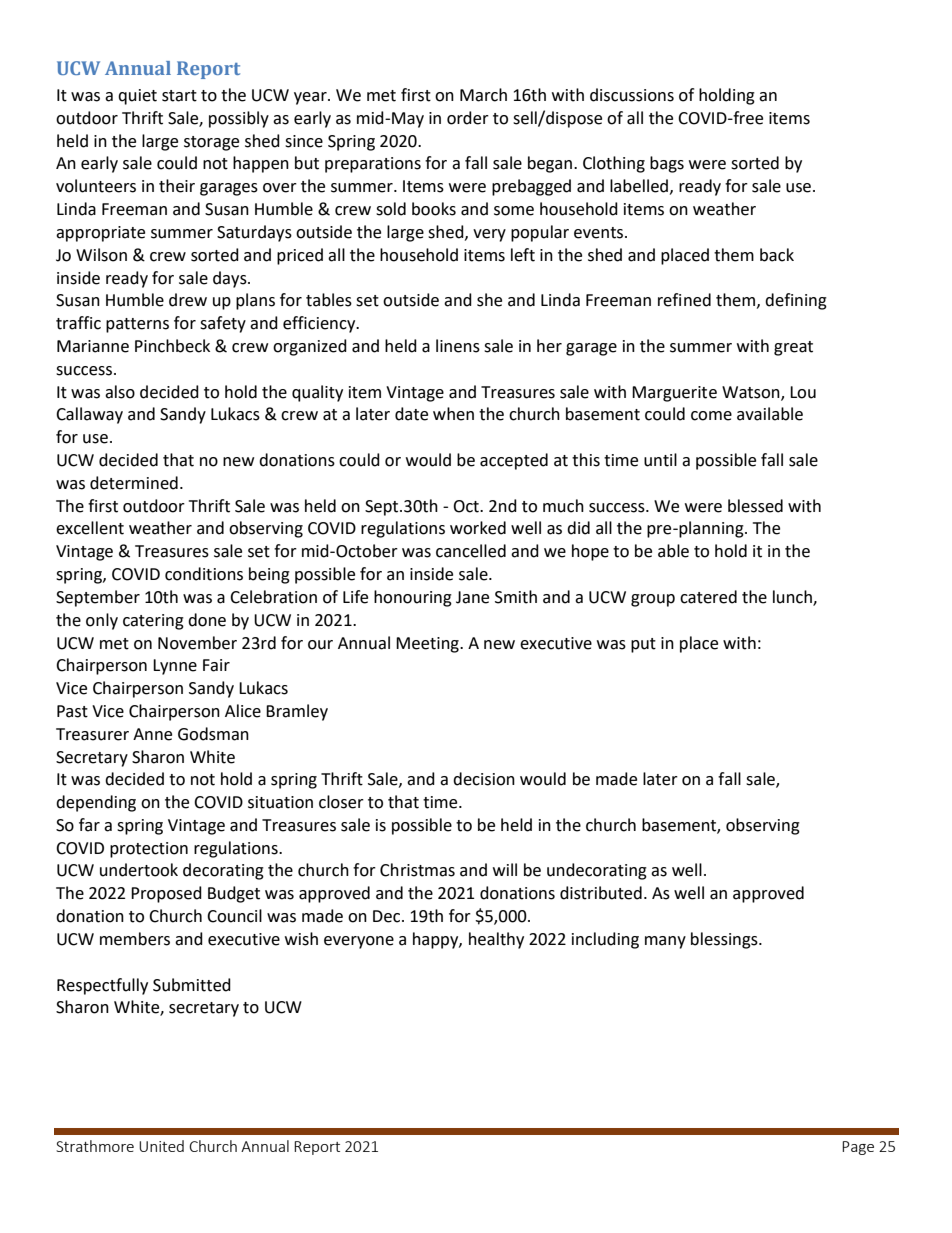  What do you see at coordinates (161, 1146) in the image?
I see `United` at bounding box center [161, 1146].
